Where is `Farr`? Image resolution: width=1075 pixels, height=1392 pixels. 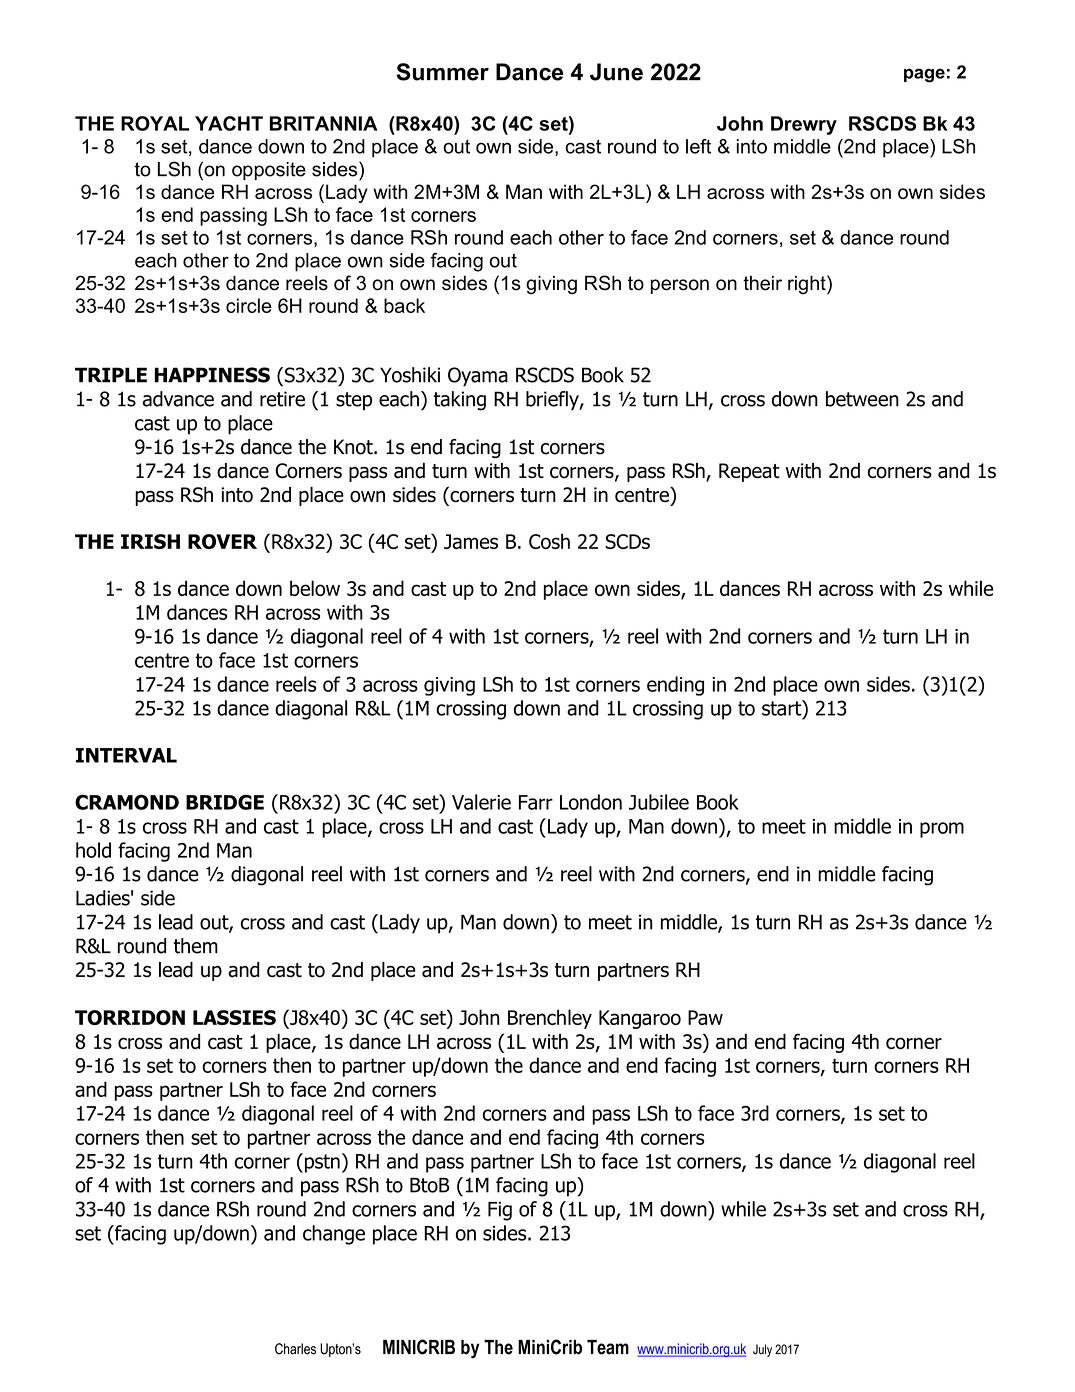 Farr is located at coordinates (536, 802).
